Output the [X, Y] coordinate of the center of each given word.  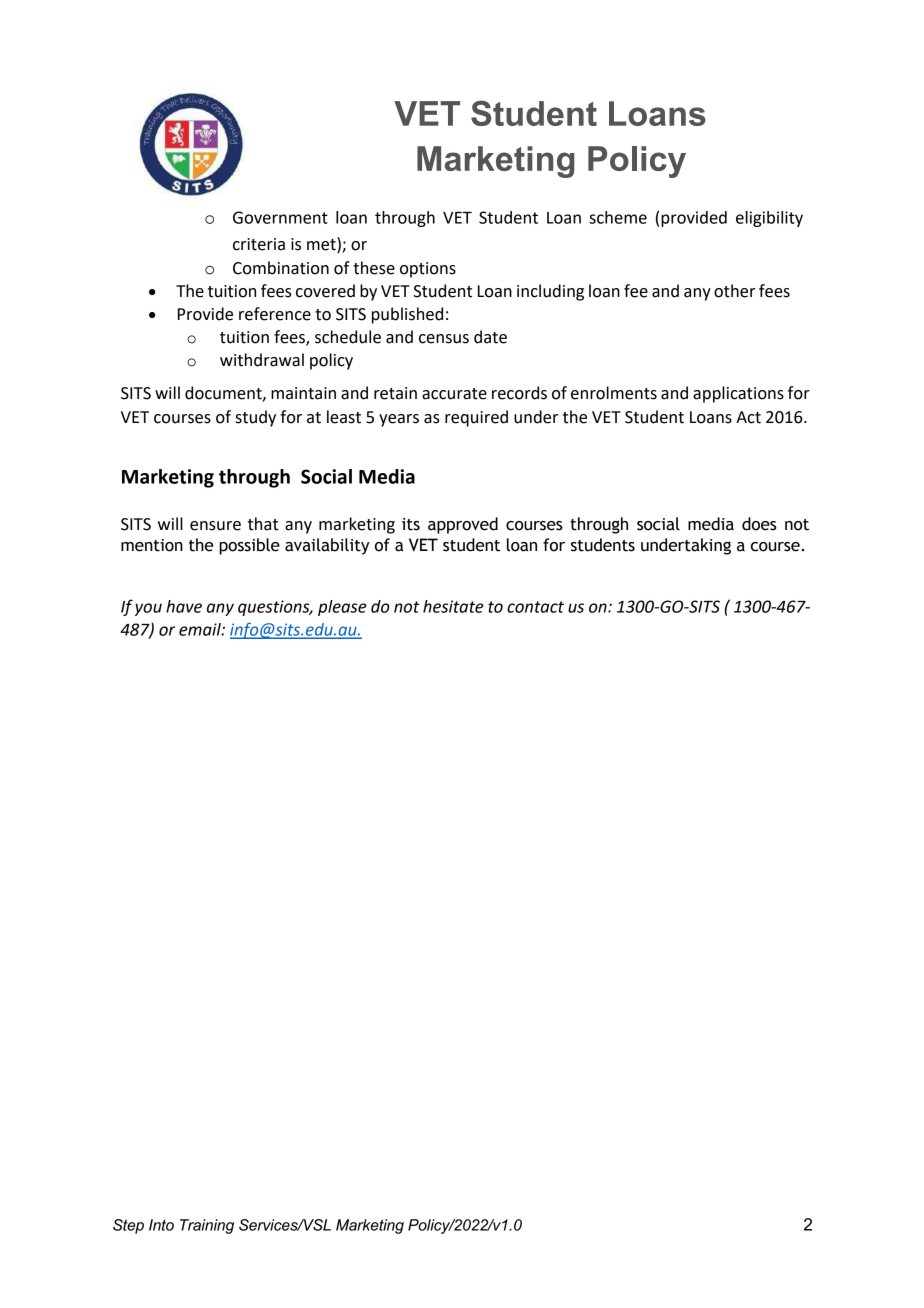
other [734, 291]
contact [535, 607]
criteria [259, 244]
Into [161, 1225]
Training [207, 1226]
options [428, 270]
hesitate [453, 606]
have [184, 606]
